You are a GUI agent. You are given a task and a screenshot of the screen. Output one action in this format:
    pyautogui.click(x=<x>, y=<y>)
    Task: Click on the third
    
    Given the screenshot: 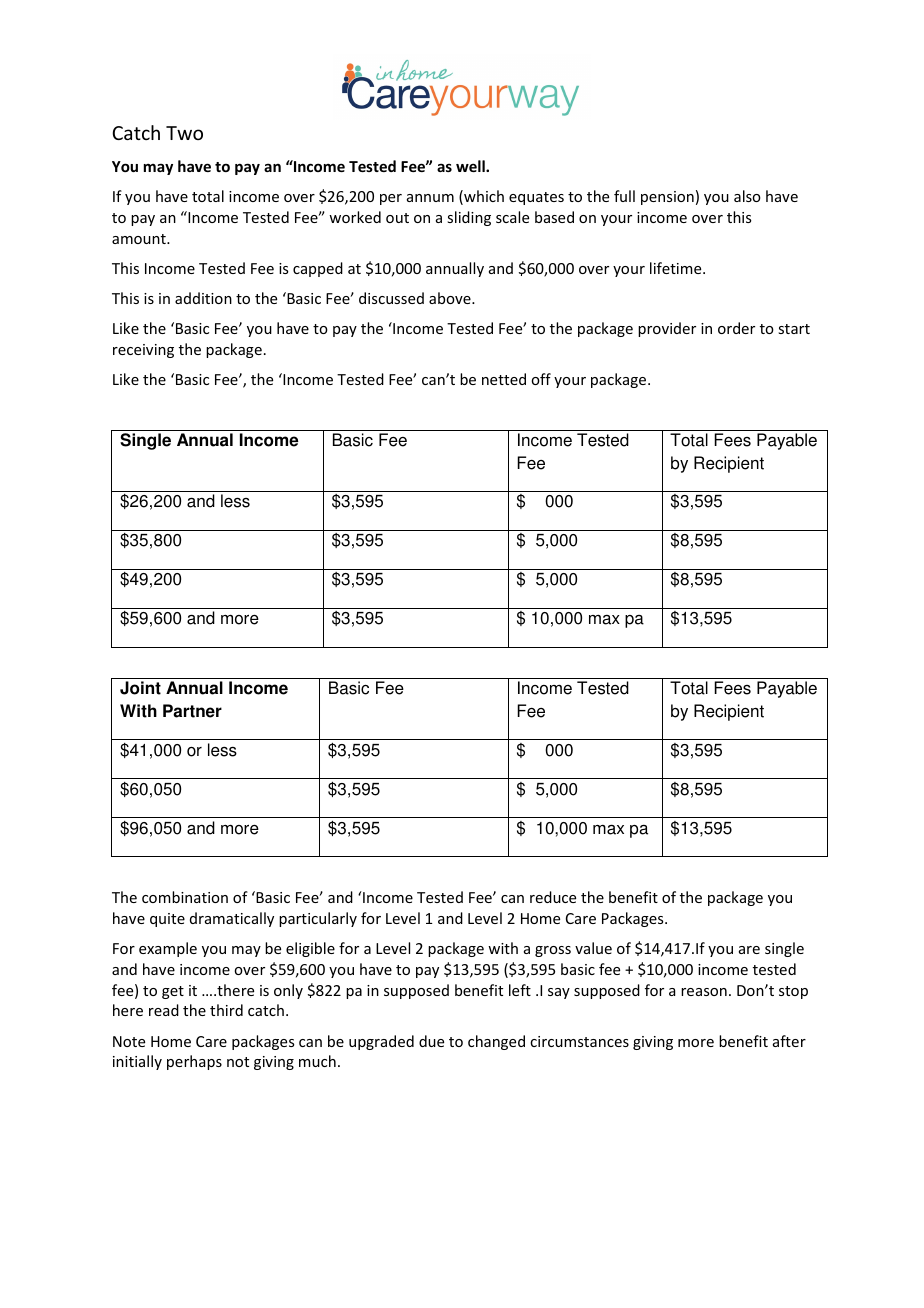 What is the action you would take?
    pyautogui.click(x=226, y=1010)
